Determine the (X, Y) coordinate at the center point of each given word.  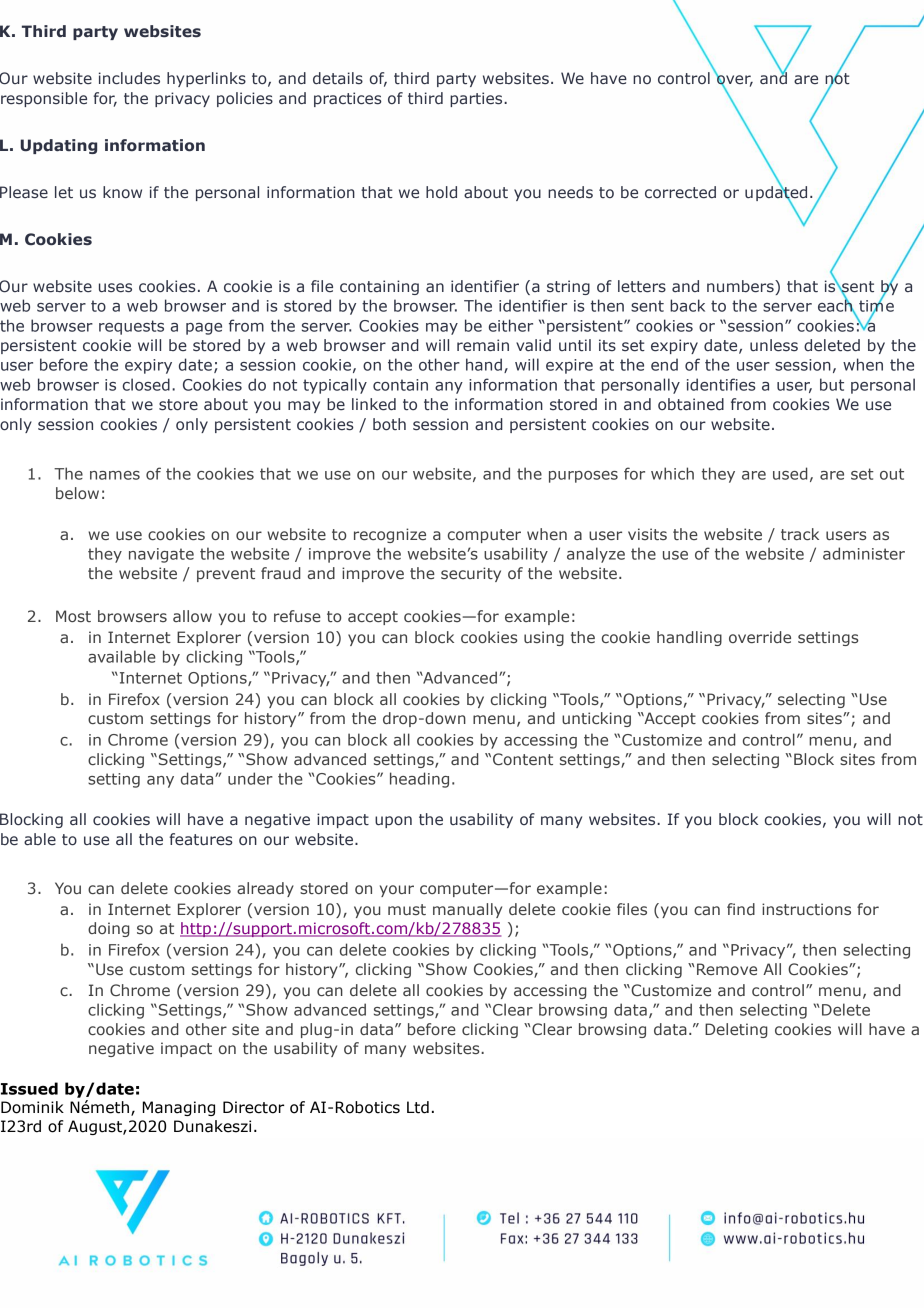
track (800, 534)
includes (129, 78)
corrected (680, 192)
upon (393, 822)
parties (477, 99)
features (201, 839)
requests (131, 327)
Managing (179, 1108)
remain (483, 345)
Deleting (736, 1030)
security (471, 574)
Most (73, 616)
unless (774, 345)
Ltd (418, 1107)
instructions (806, 909)
